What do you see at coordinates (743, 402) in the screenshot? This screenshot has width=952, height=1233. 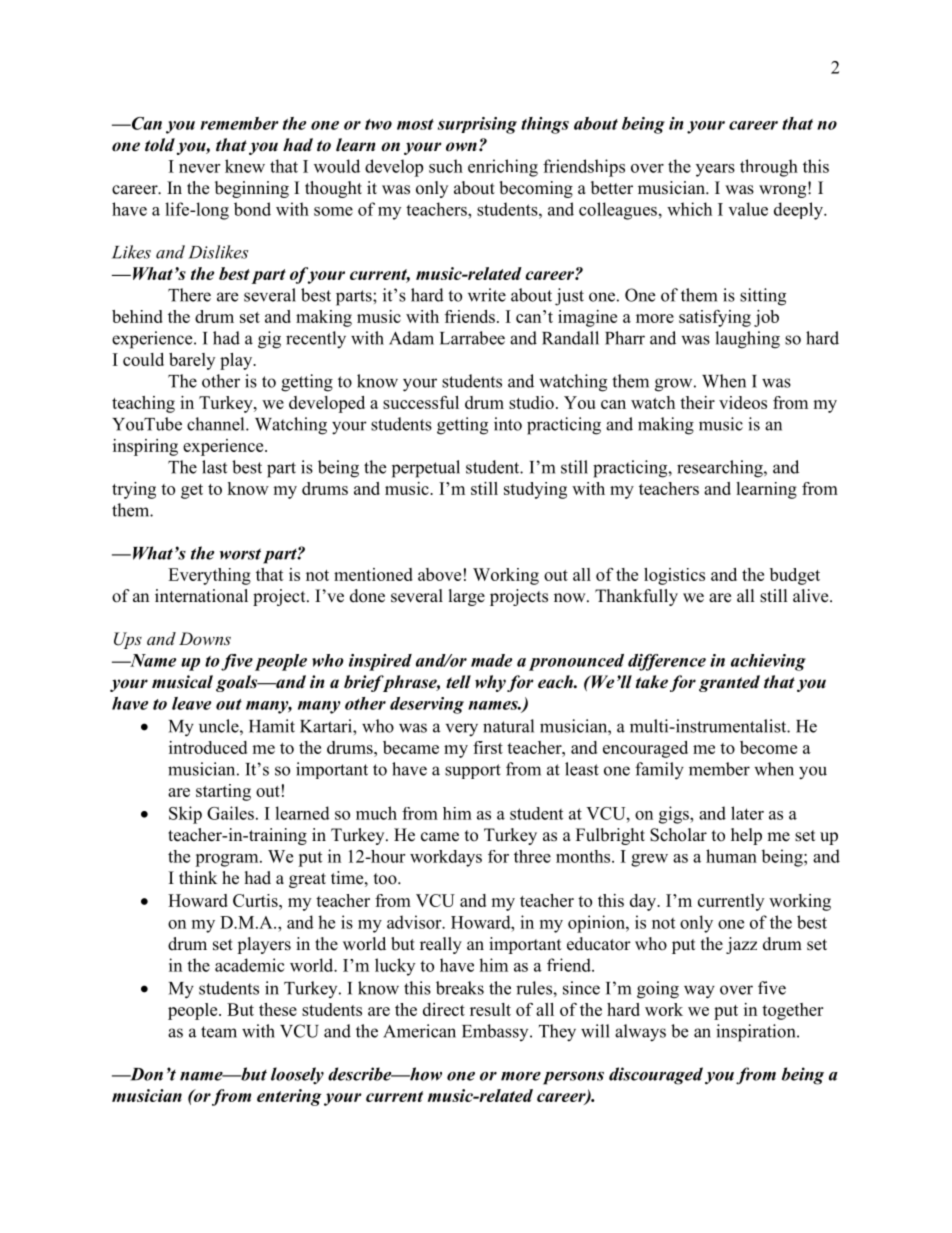 I see `videos` at bounding box center [743, 402].
